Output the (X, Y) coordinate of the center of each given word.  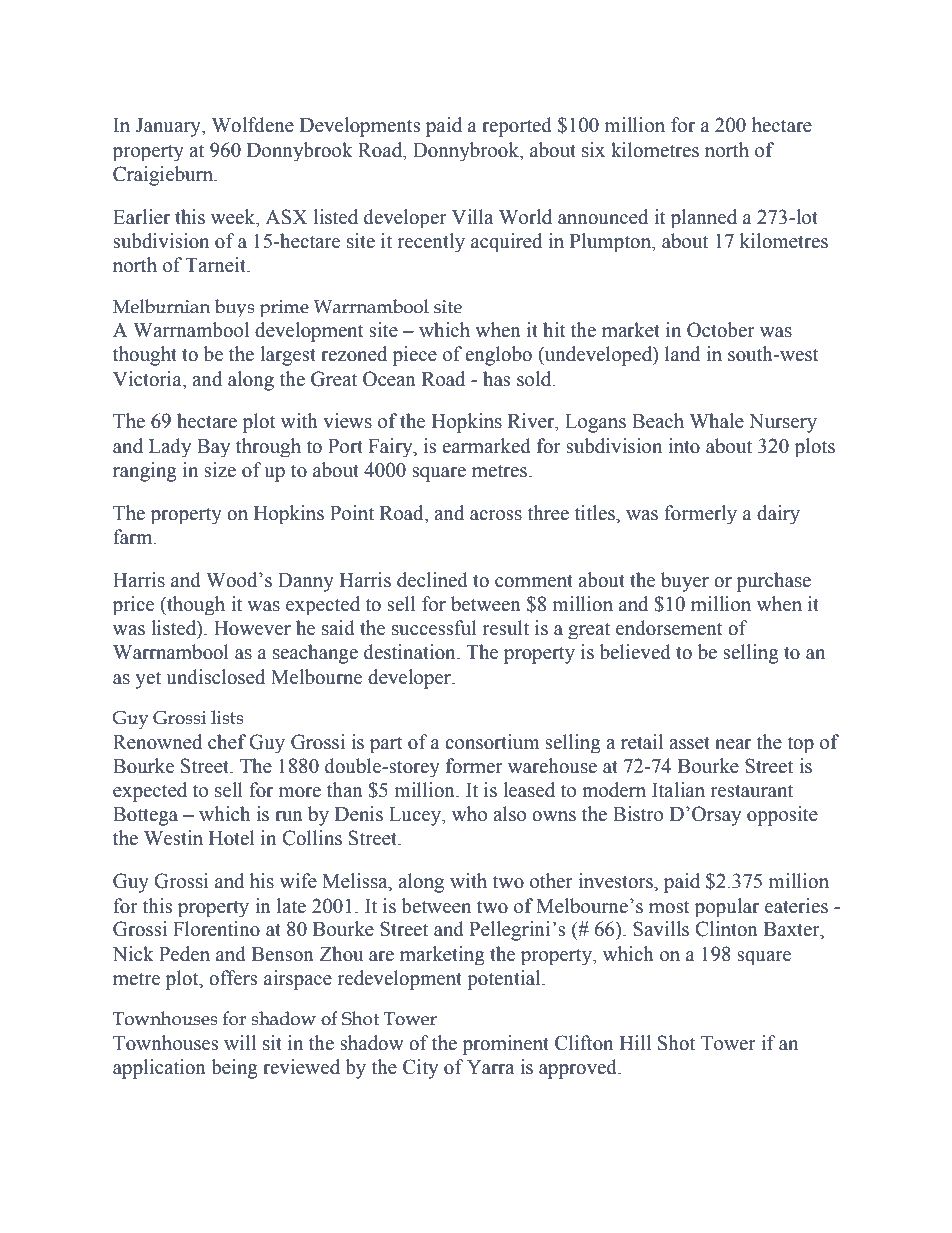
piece (415, 356)
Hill (635, 1042)
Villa (472, 217)
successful (434, 628)
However (252, 628)
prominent (506, 1045)
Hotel (232, 838)
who (469, 814)
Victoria (148, 380)
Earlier (141, 217)
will (240, 1042)
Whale (717, 421)
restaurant (752, 791)
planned (704, 218)
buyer (685, 582)
